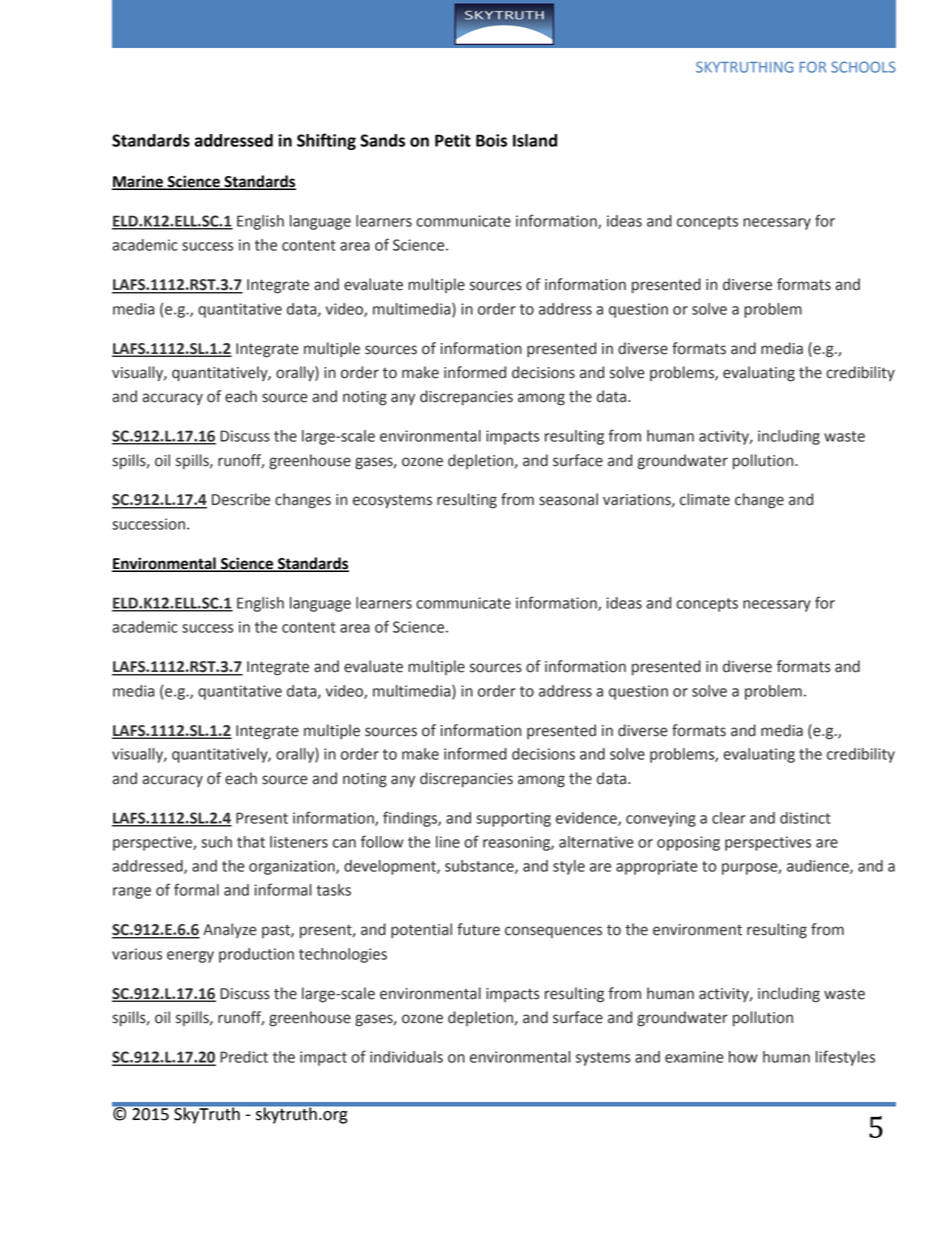 This screenshot has width=952, height=1233. Describe the element at coordinates (244, 1057) in the screenshot. I see `Predict` at that location.
